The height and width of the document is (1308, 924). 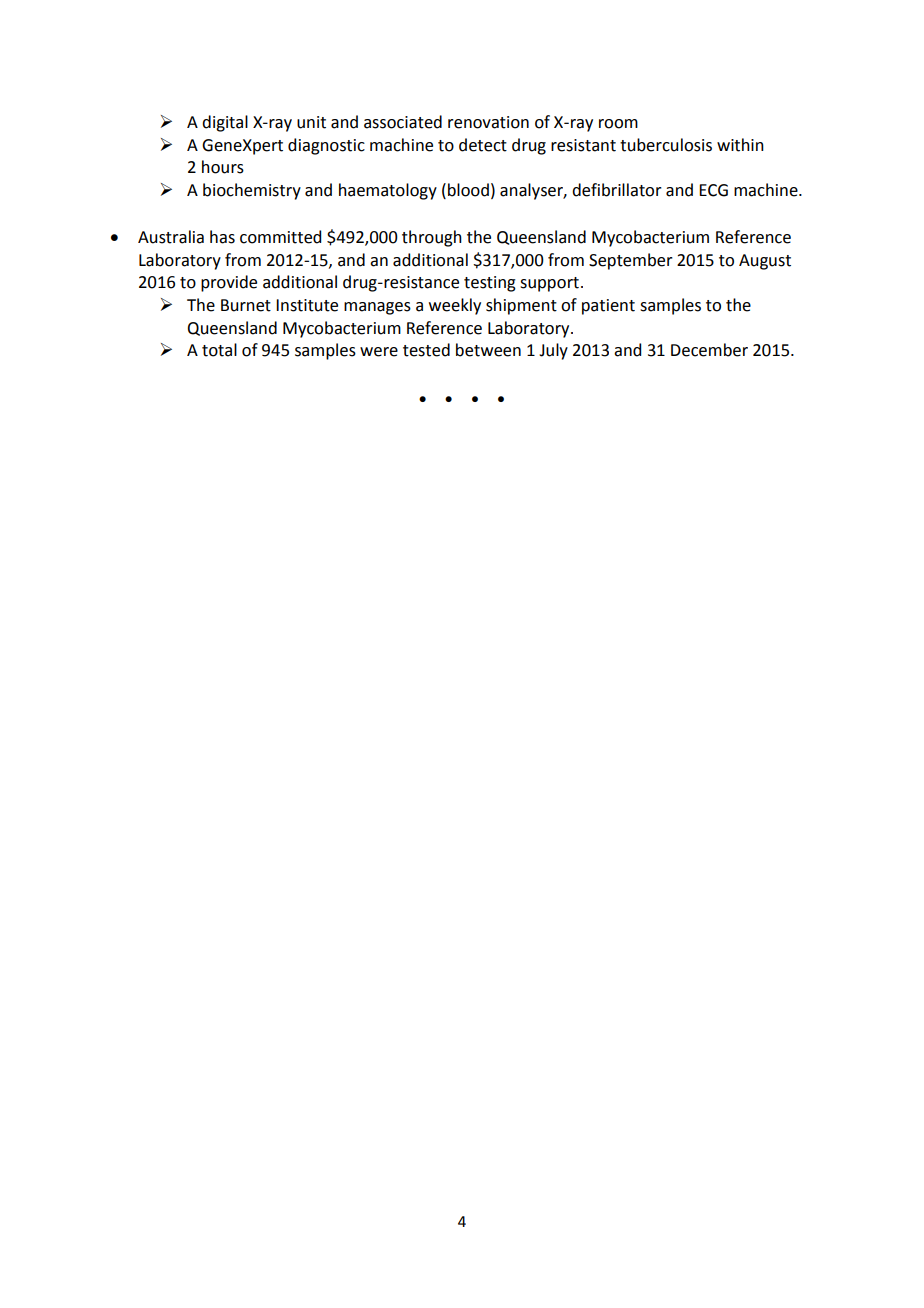 What do you see at coordinates (618, 124) in the document?
I see `room` at bounding box center [618, 124].
